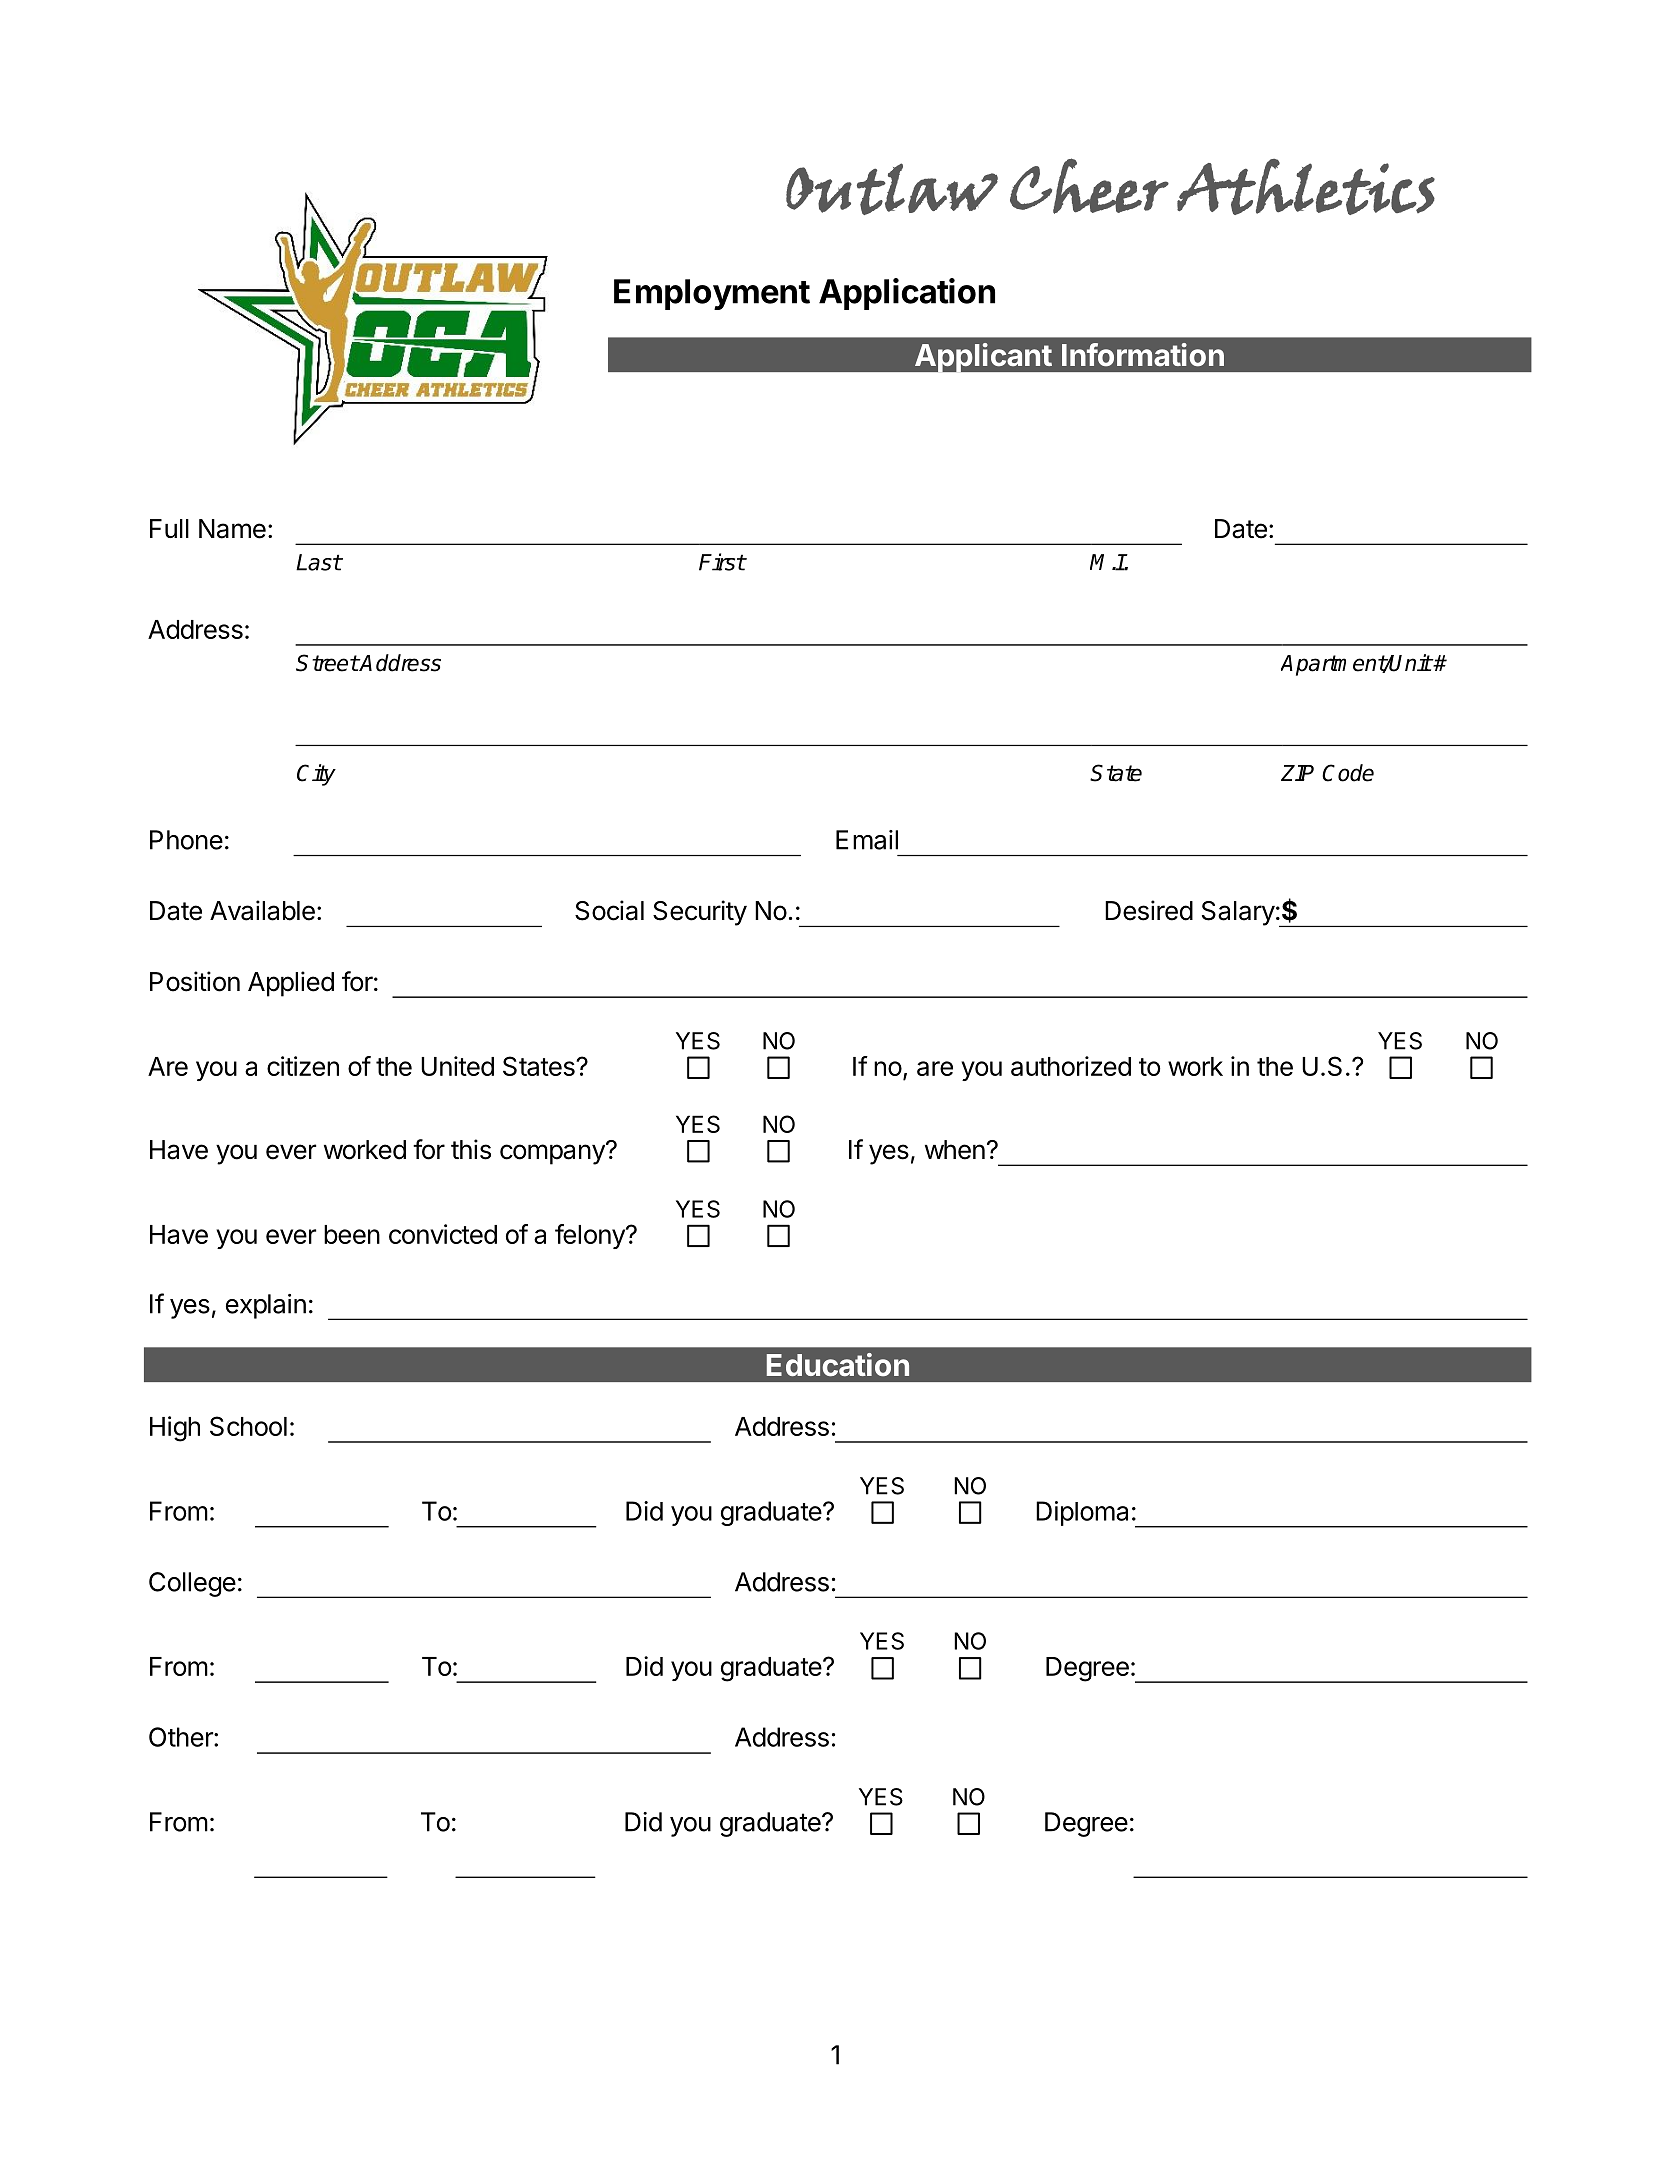 The image size is (1675, 2168). What do you see at coordinates (712, 294) in the page?
I see `Employment` at bounding box center [712, 294].
